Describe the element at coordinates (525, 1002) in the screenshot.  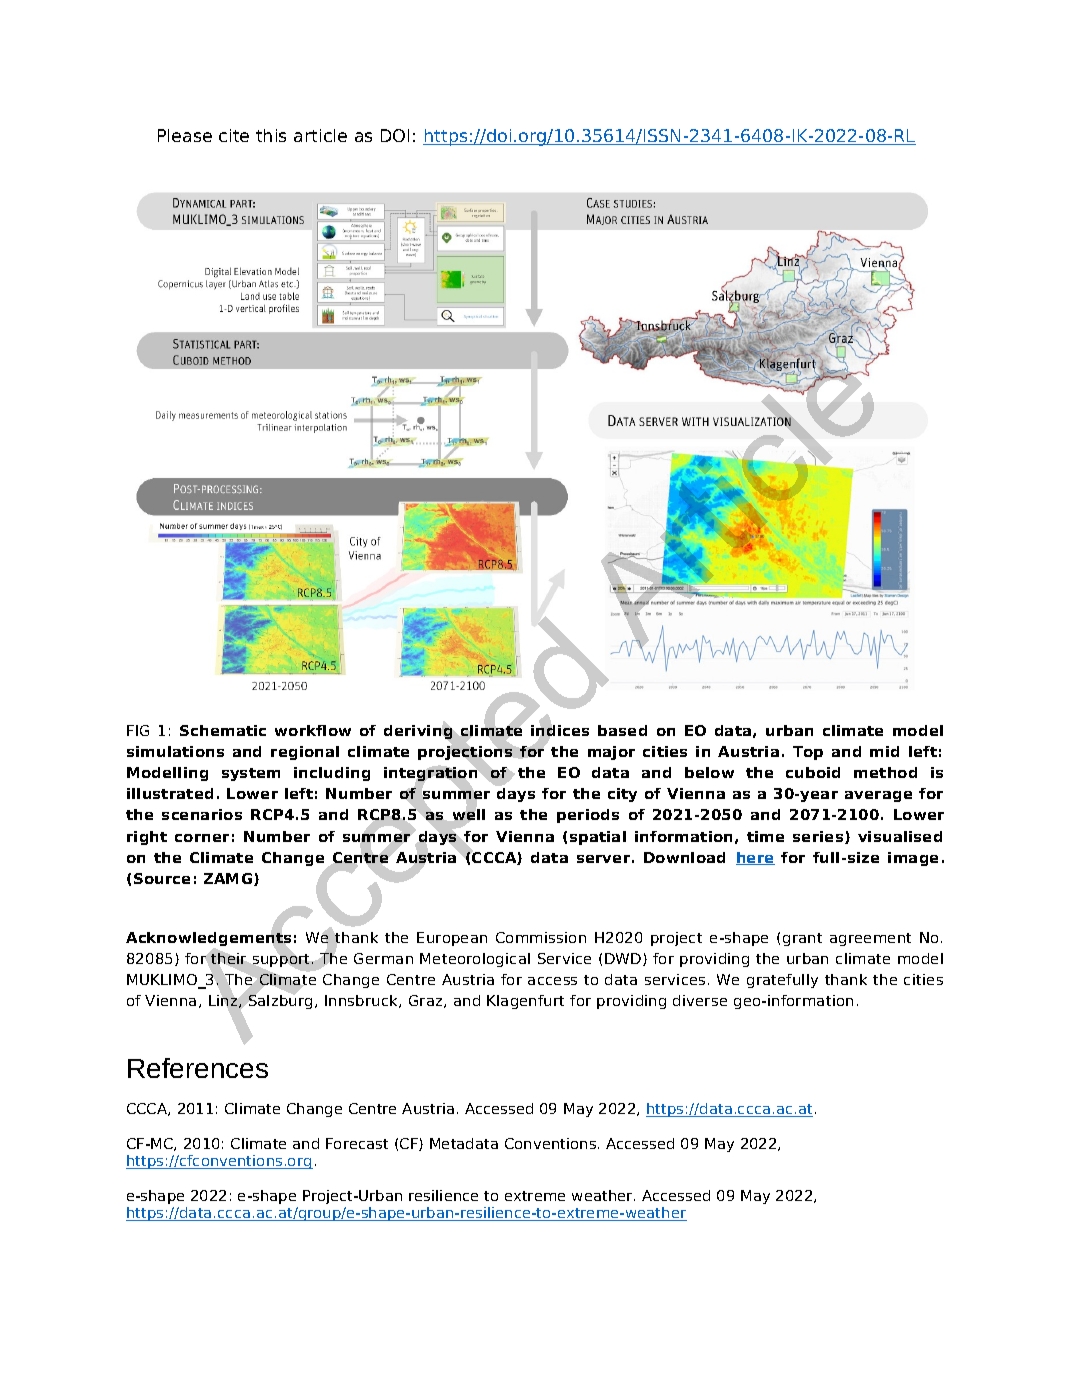
I see `Klagenfurt` at that location.
